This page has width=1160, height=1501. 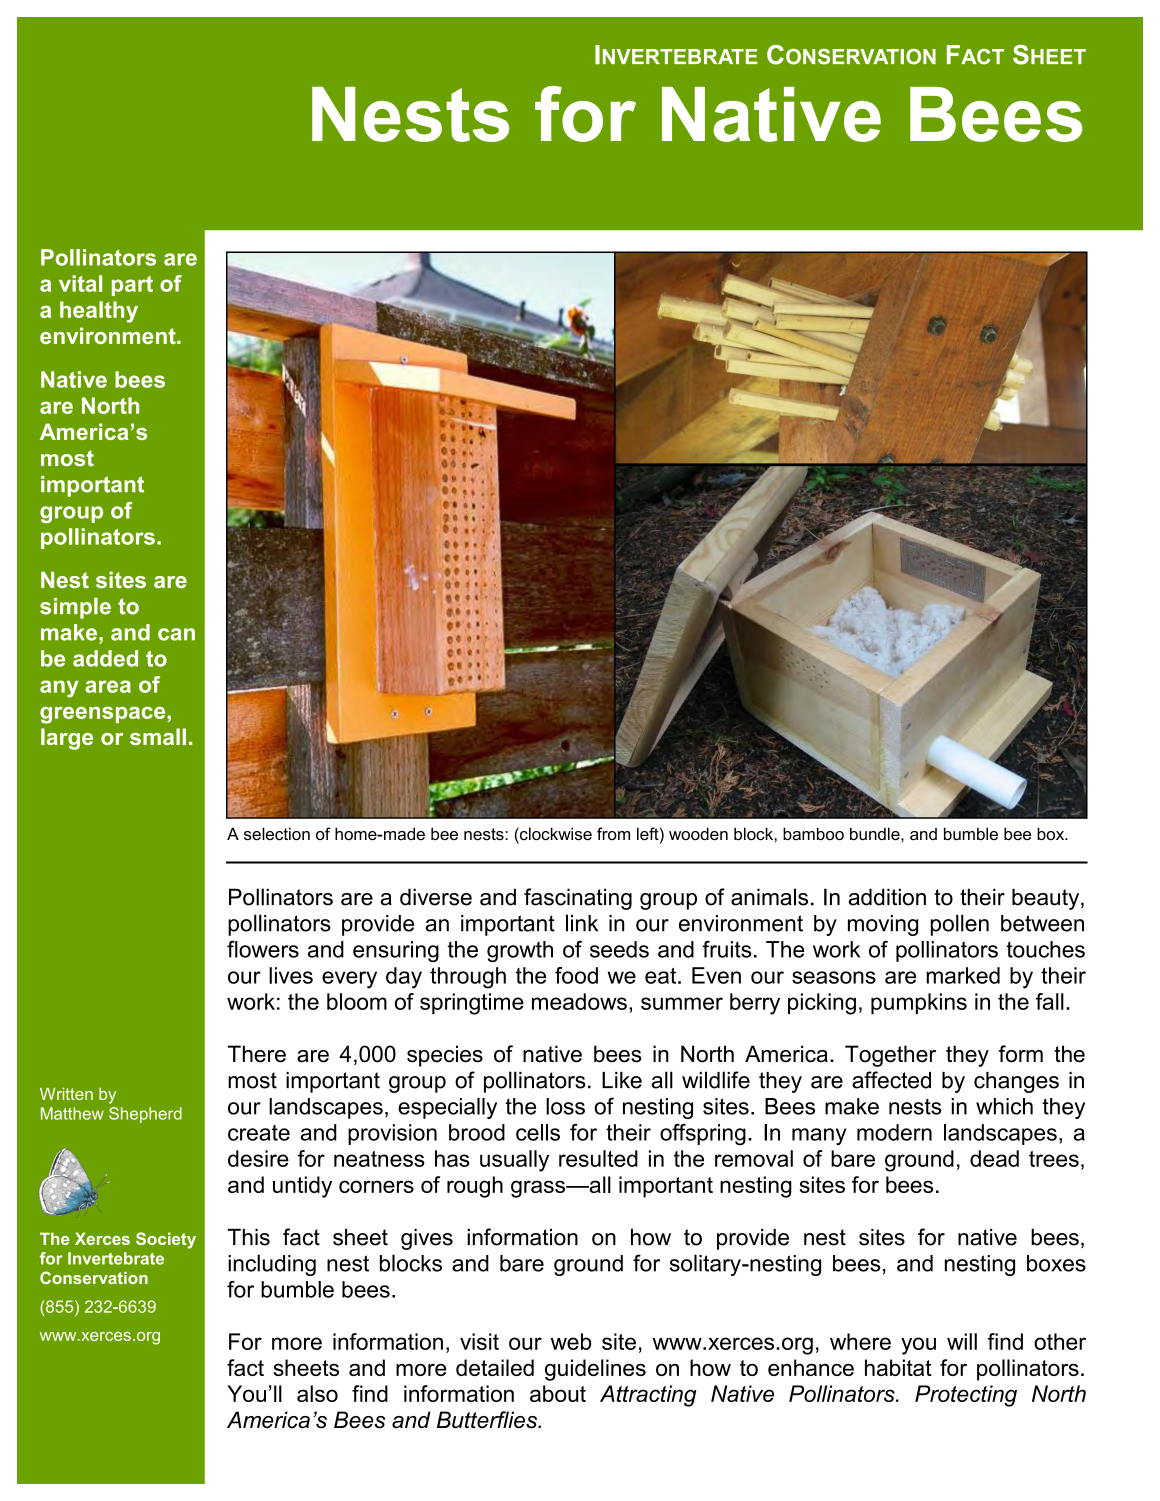 What do you see at coordinates (613, 833) in the page?
I see `from` at bounding box center [613, 833].
